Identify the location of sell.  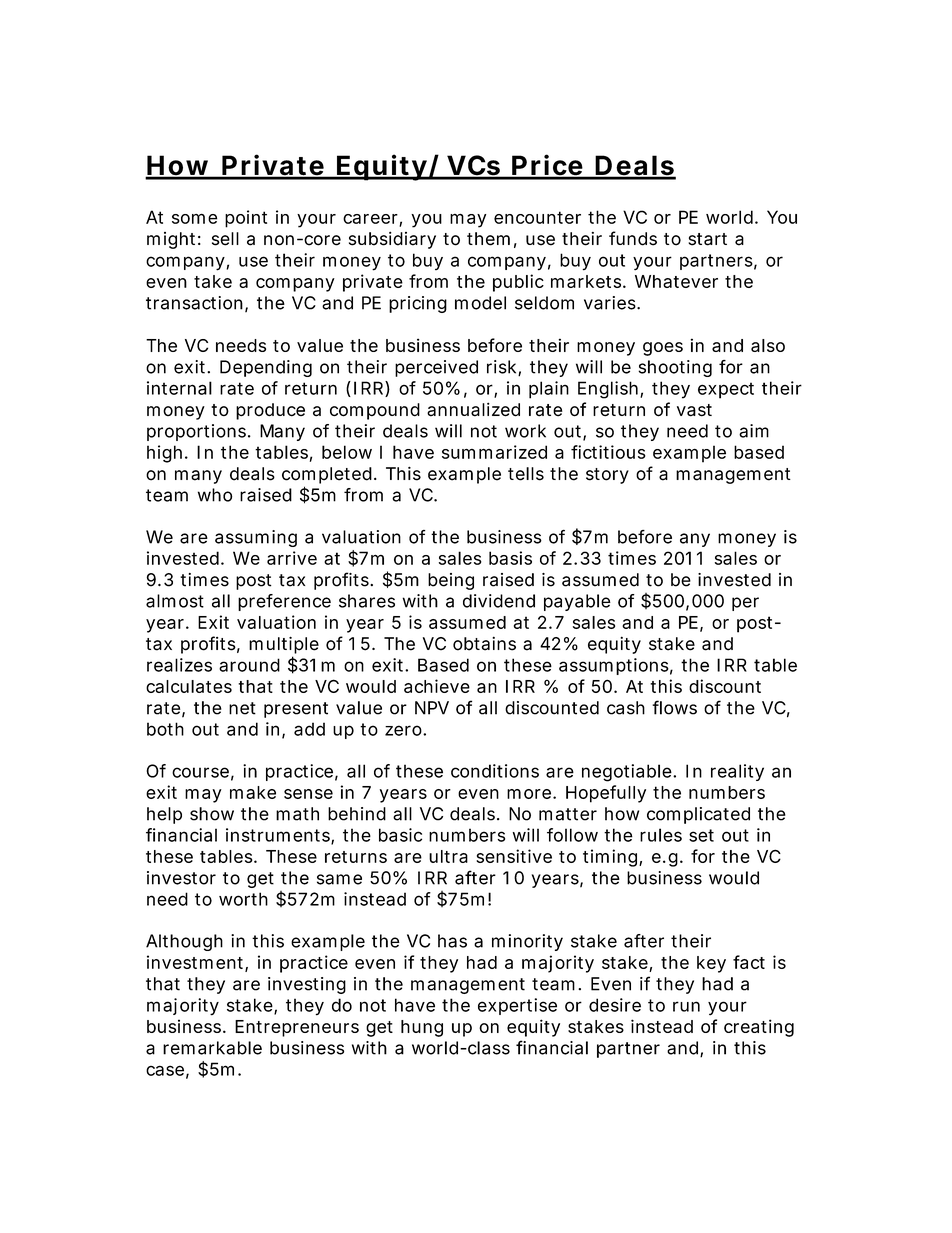
(225, 239).
